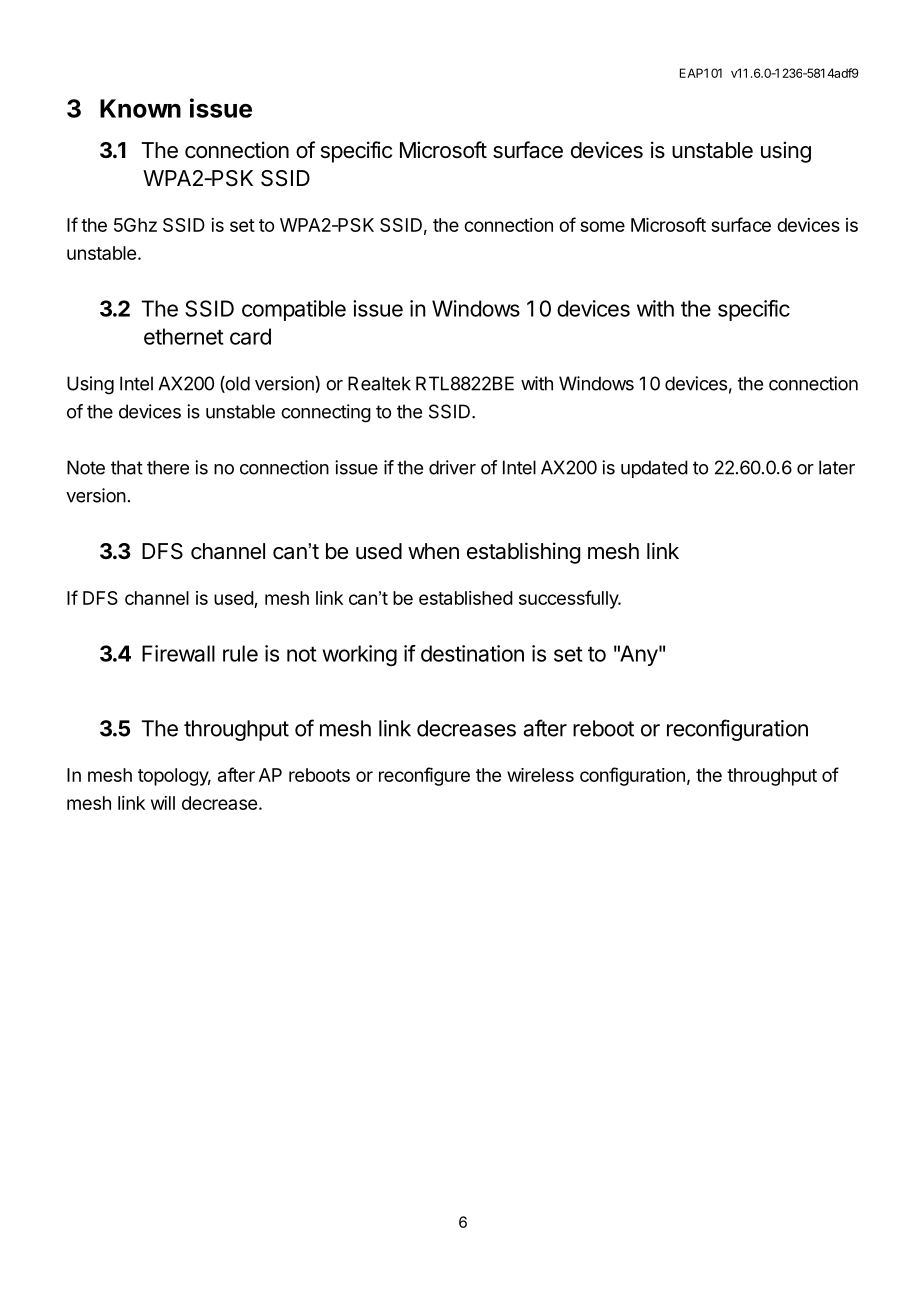 The width and height of the screenshot is (924, 1308). Describe the element at coordinates (294, 310) in the screenshot. I see `compatible` at that location.
